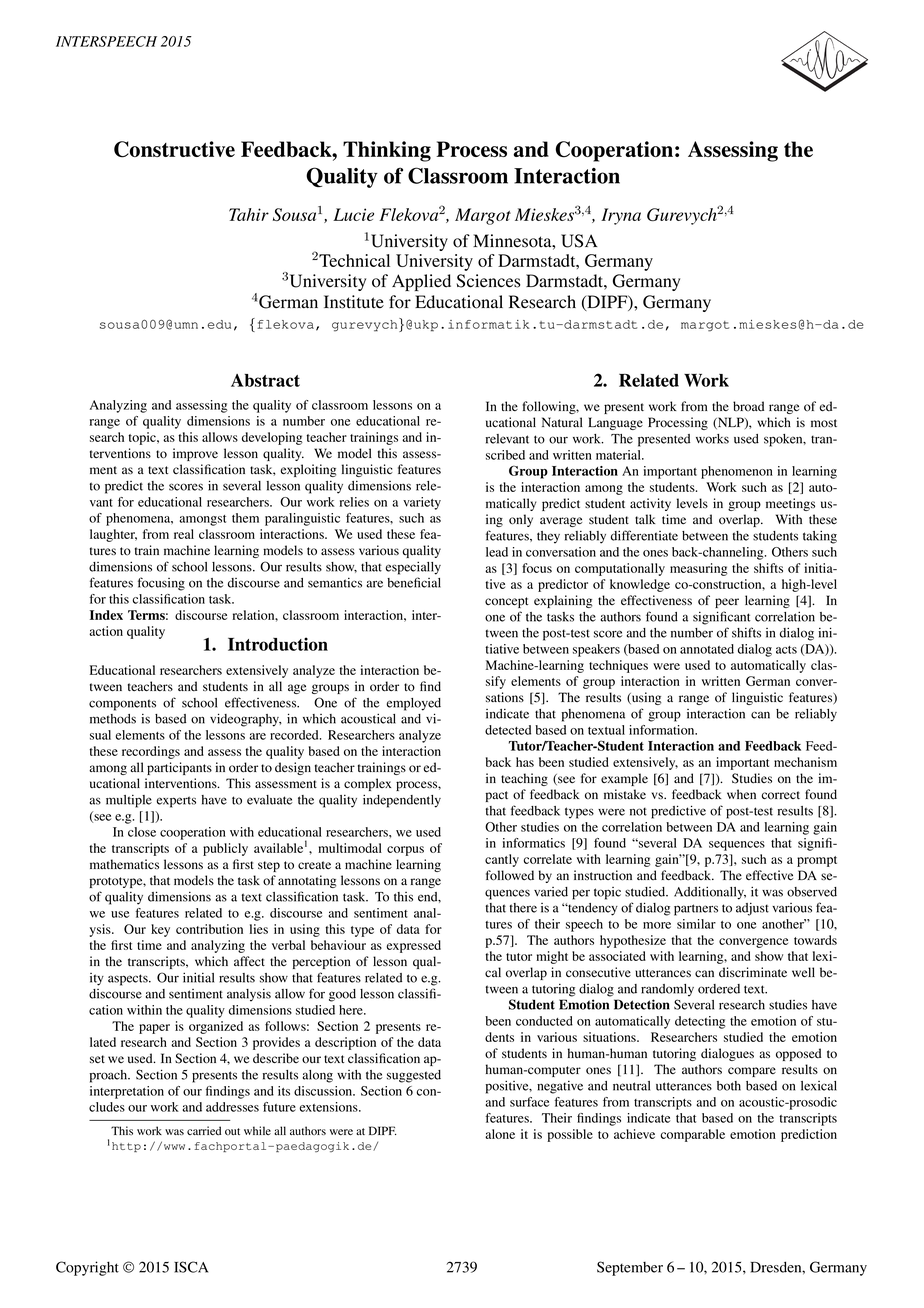 The height and width of the screenshot is (1308, 924). Describe the element at coordinates (249, 214) in the screenshot. I see `Tahir` at that location.
